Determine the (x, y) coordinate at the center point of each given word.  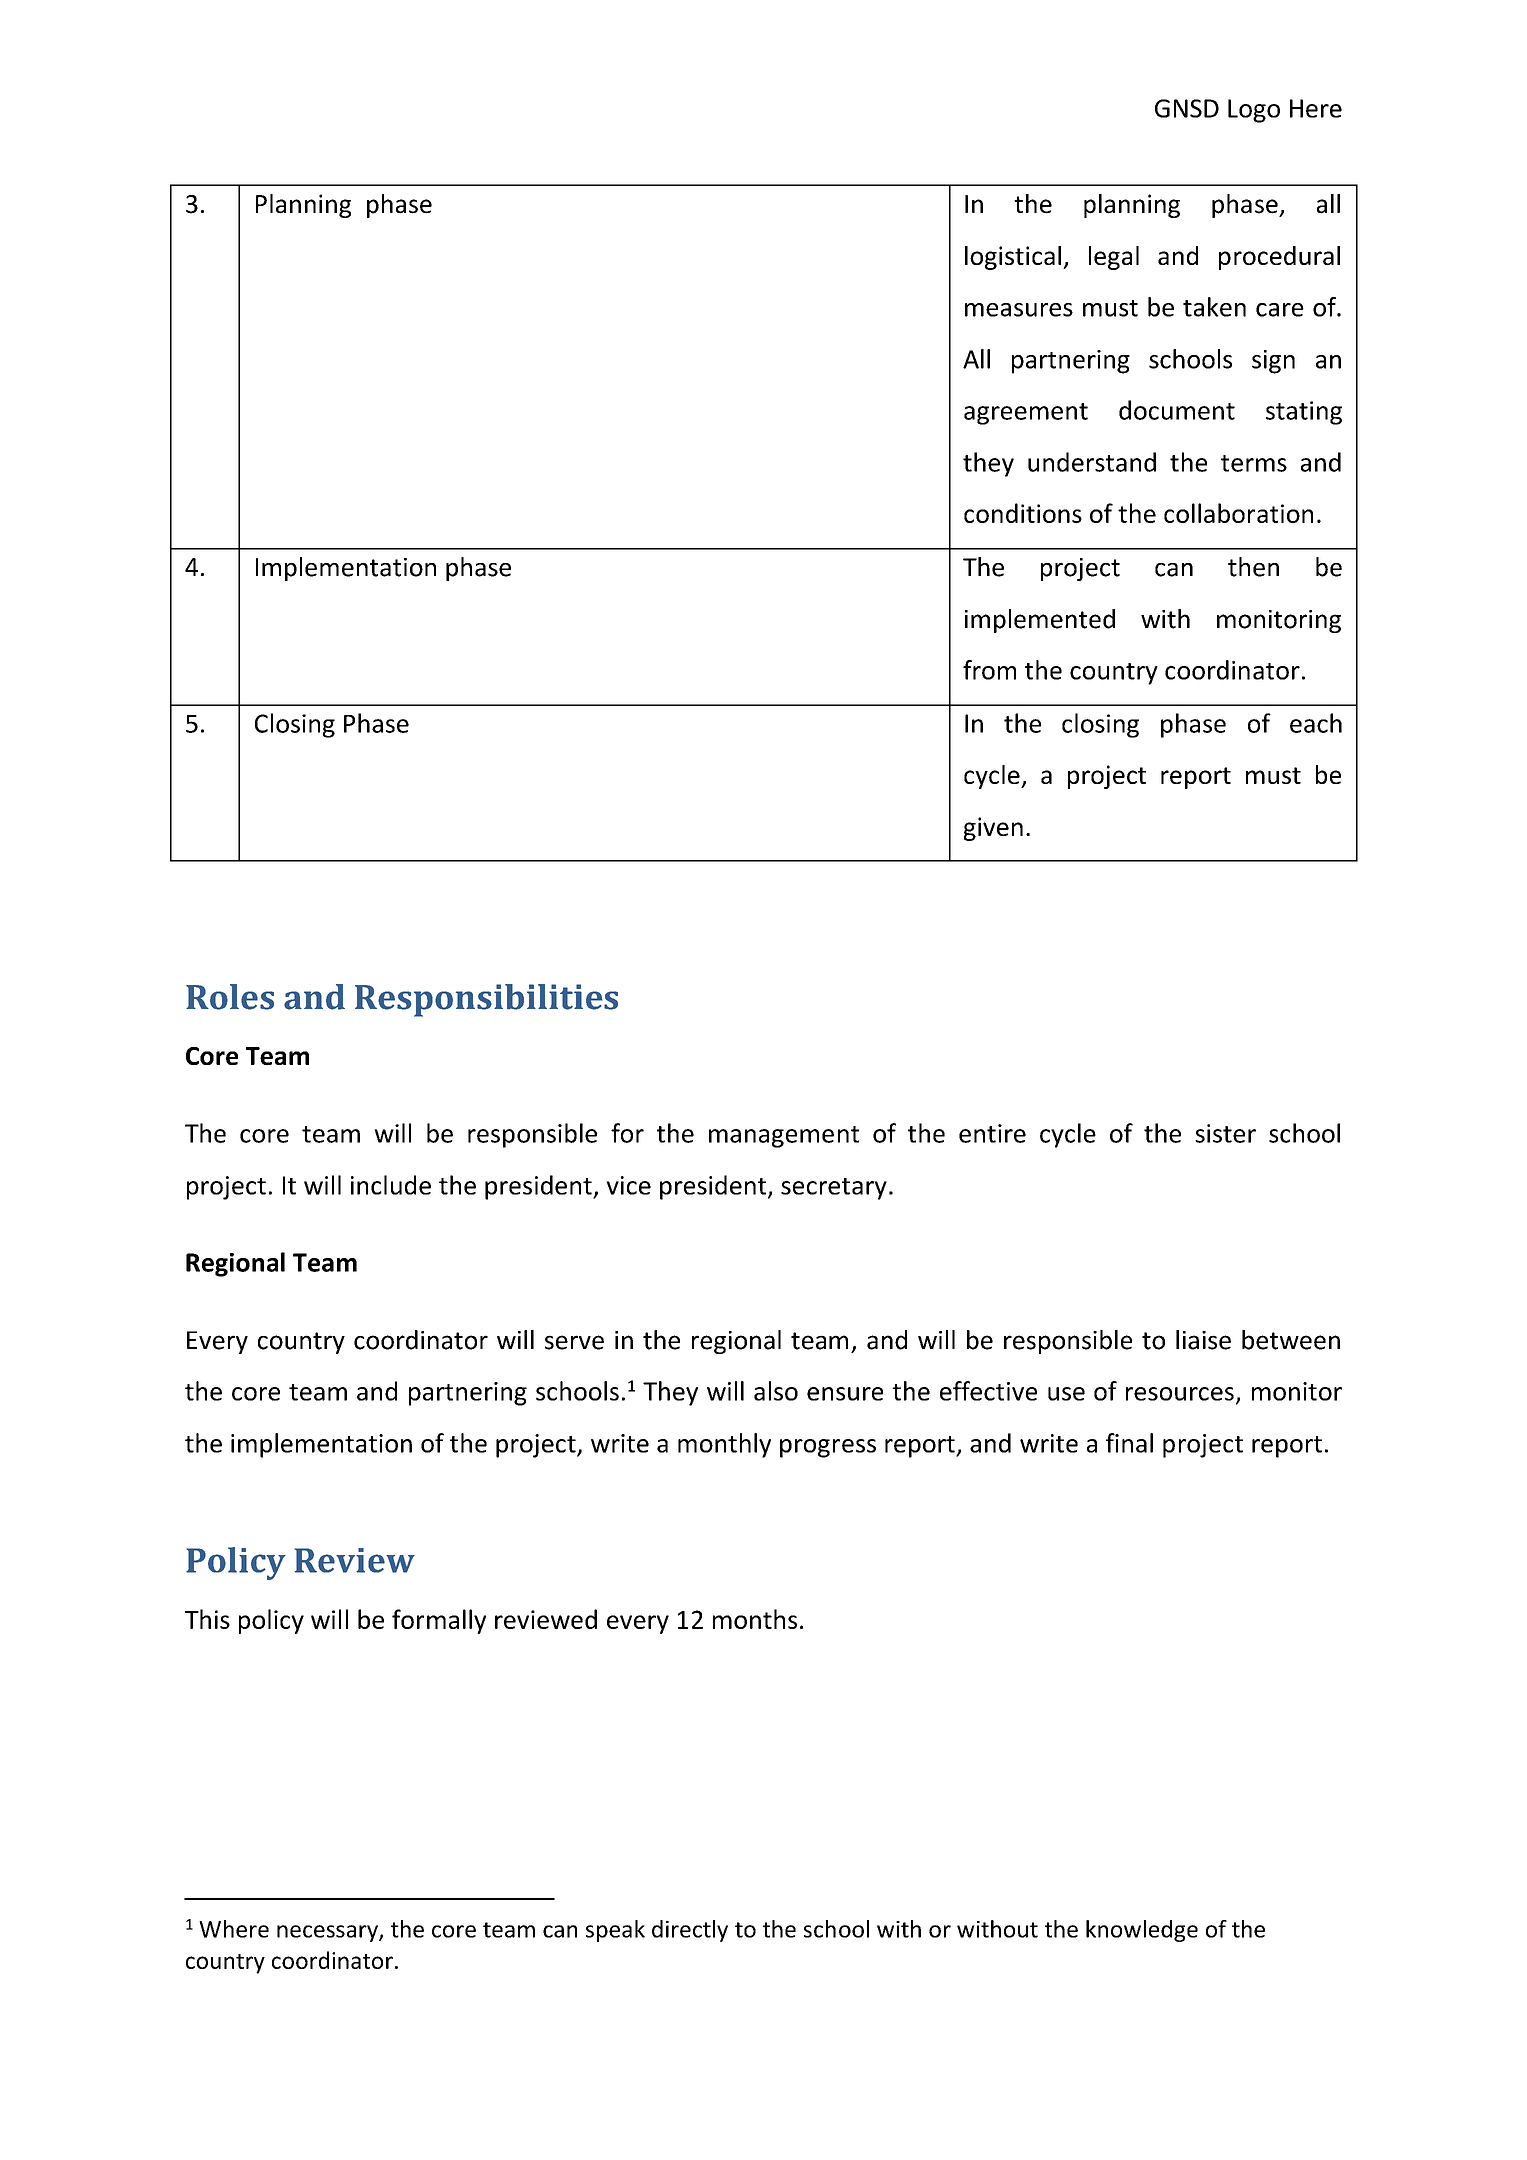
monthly (724, 1445)
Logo (1254, 111)
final (1129, 1443)
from (989, 670)
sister (1225, 1133)
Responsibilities (486, 1000)
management (784, 1137)
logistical (1013, 258)
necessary (328, 1933)
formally (439, 1621)
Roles (230, 997)
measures (1019, 310)
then (1253, 567)
